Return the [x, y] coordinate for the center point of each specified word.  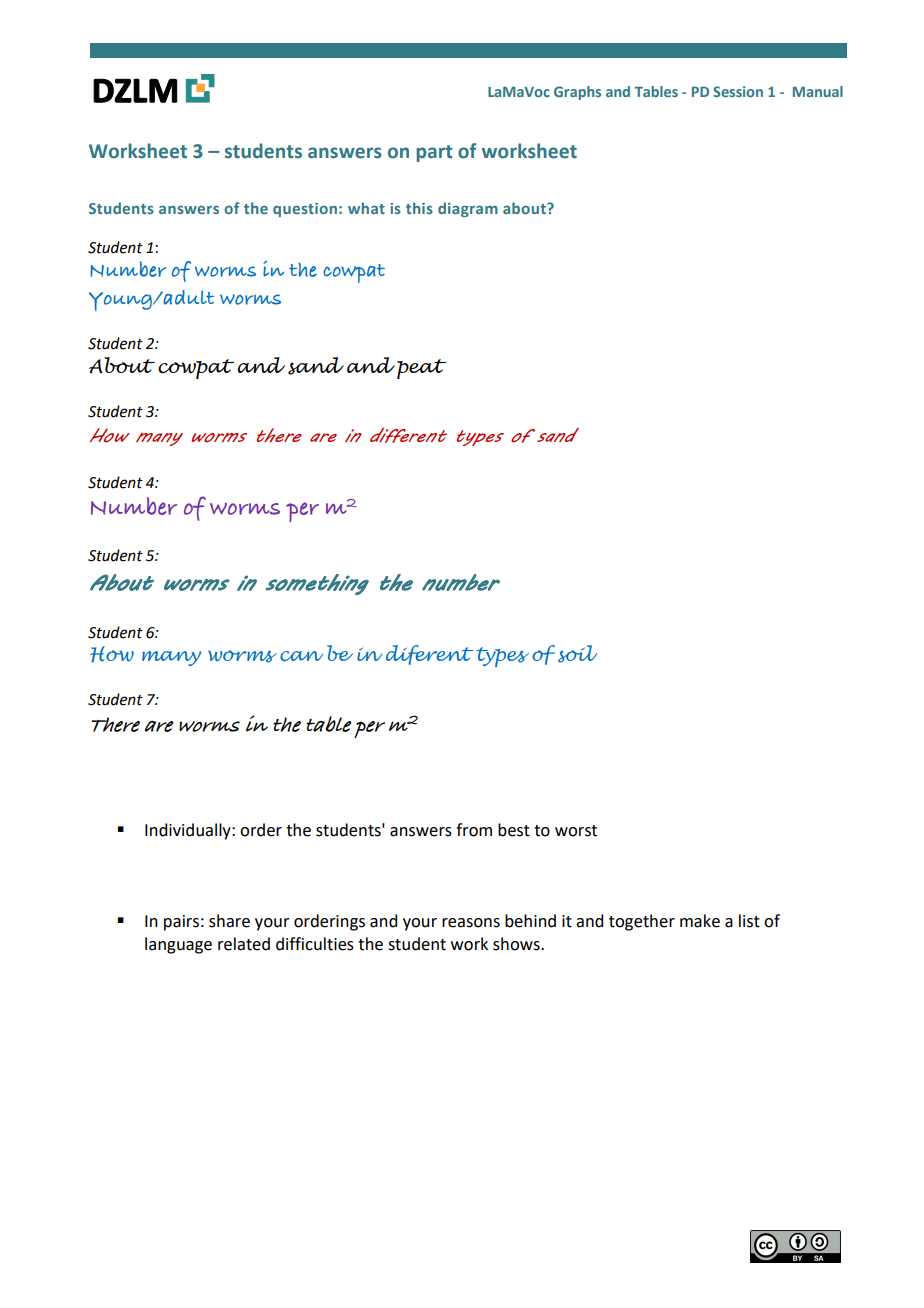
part [435, 153]
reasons [471, 923]
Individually [189, 831]
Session [738, 91]
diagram [468, 209]
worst [576, 831]
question [305, 210]
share [229, 921]
